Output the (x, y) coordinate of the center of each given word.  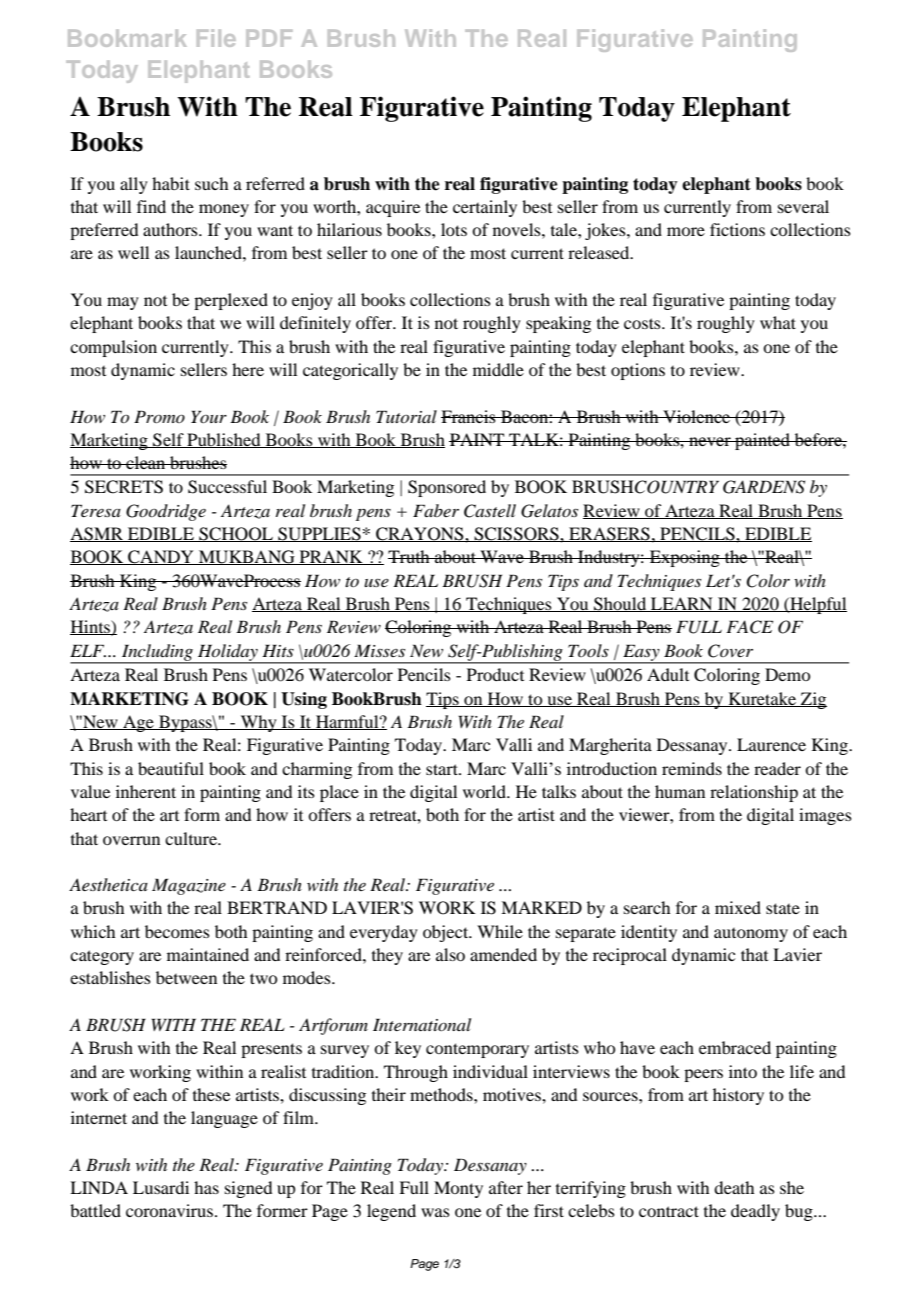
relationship (754, 793)
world (485, 791)
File (216, 38)
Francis (469, 416)
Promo (159, 416)
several (803, 206)
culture (192, 838)
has (206, 1187)
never (710, 441)
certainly (485, 208)
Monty (458, 1189)
